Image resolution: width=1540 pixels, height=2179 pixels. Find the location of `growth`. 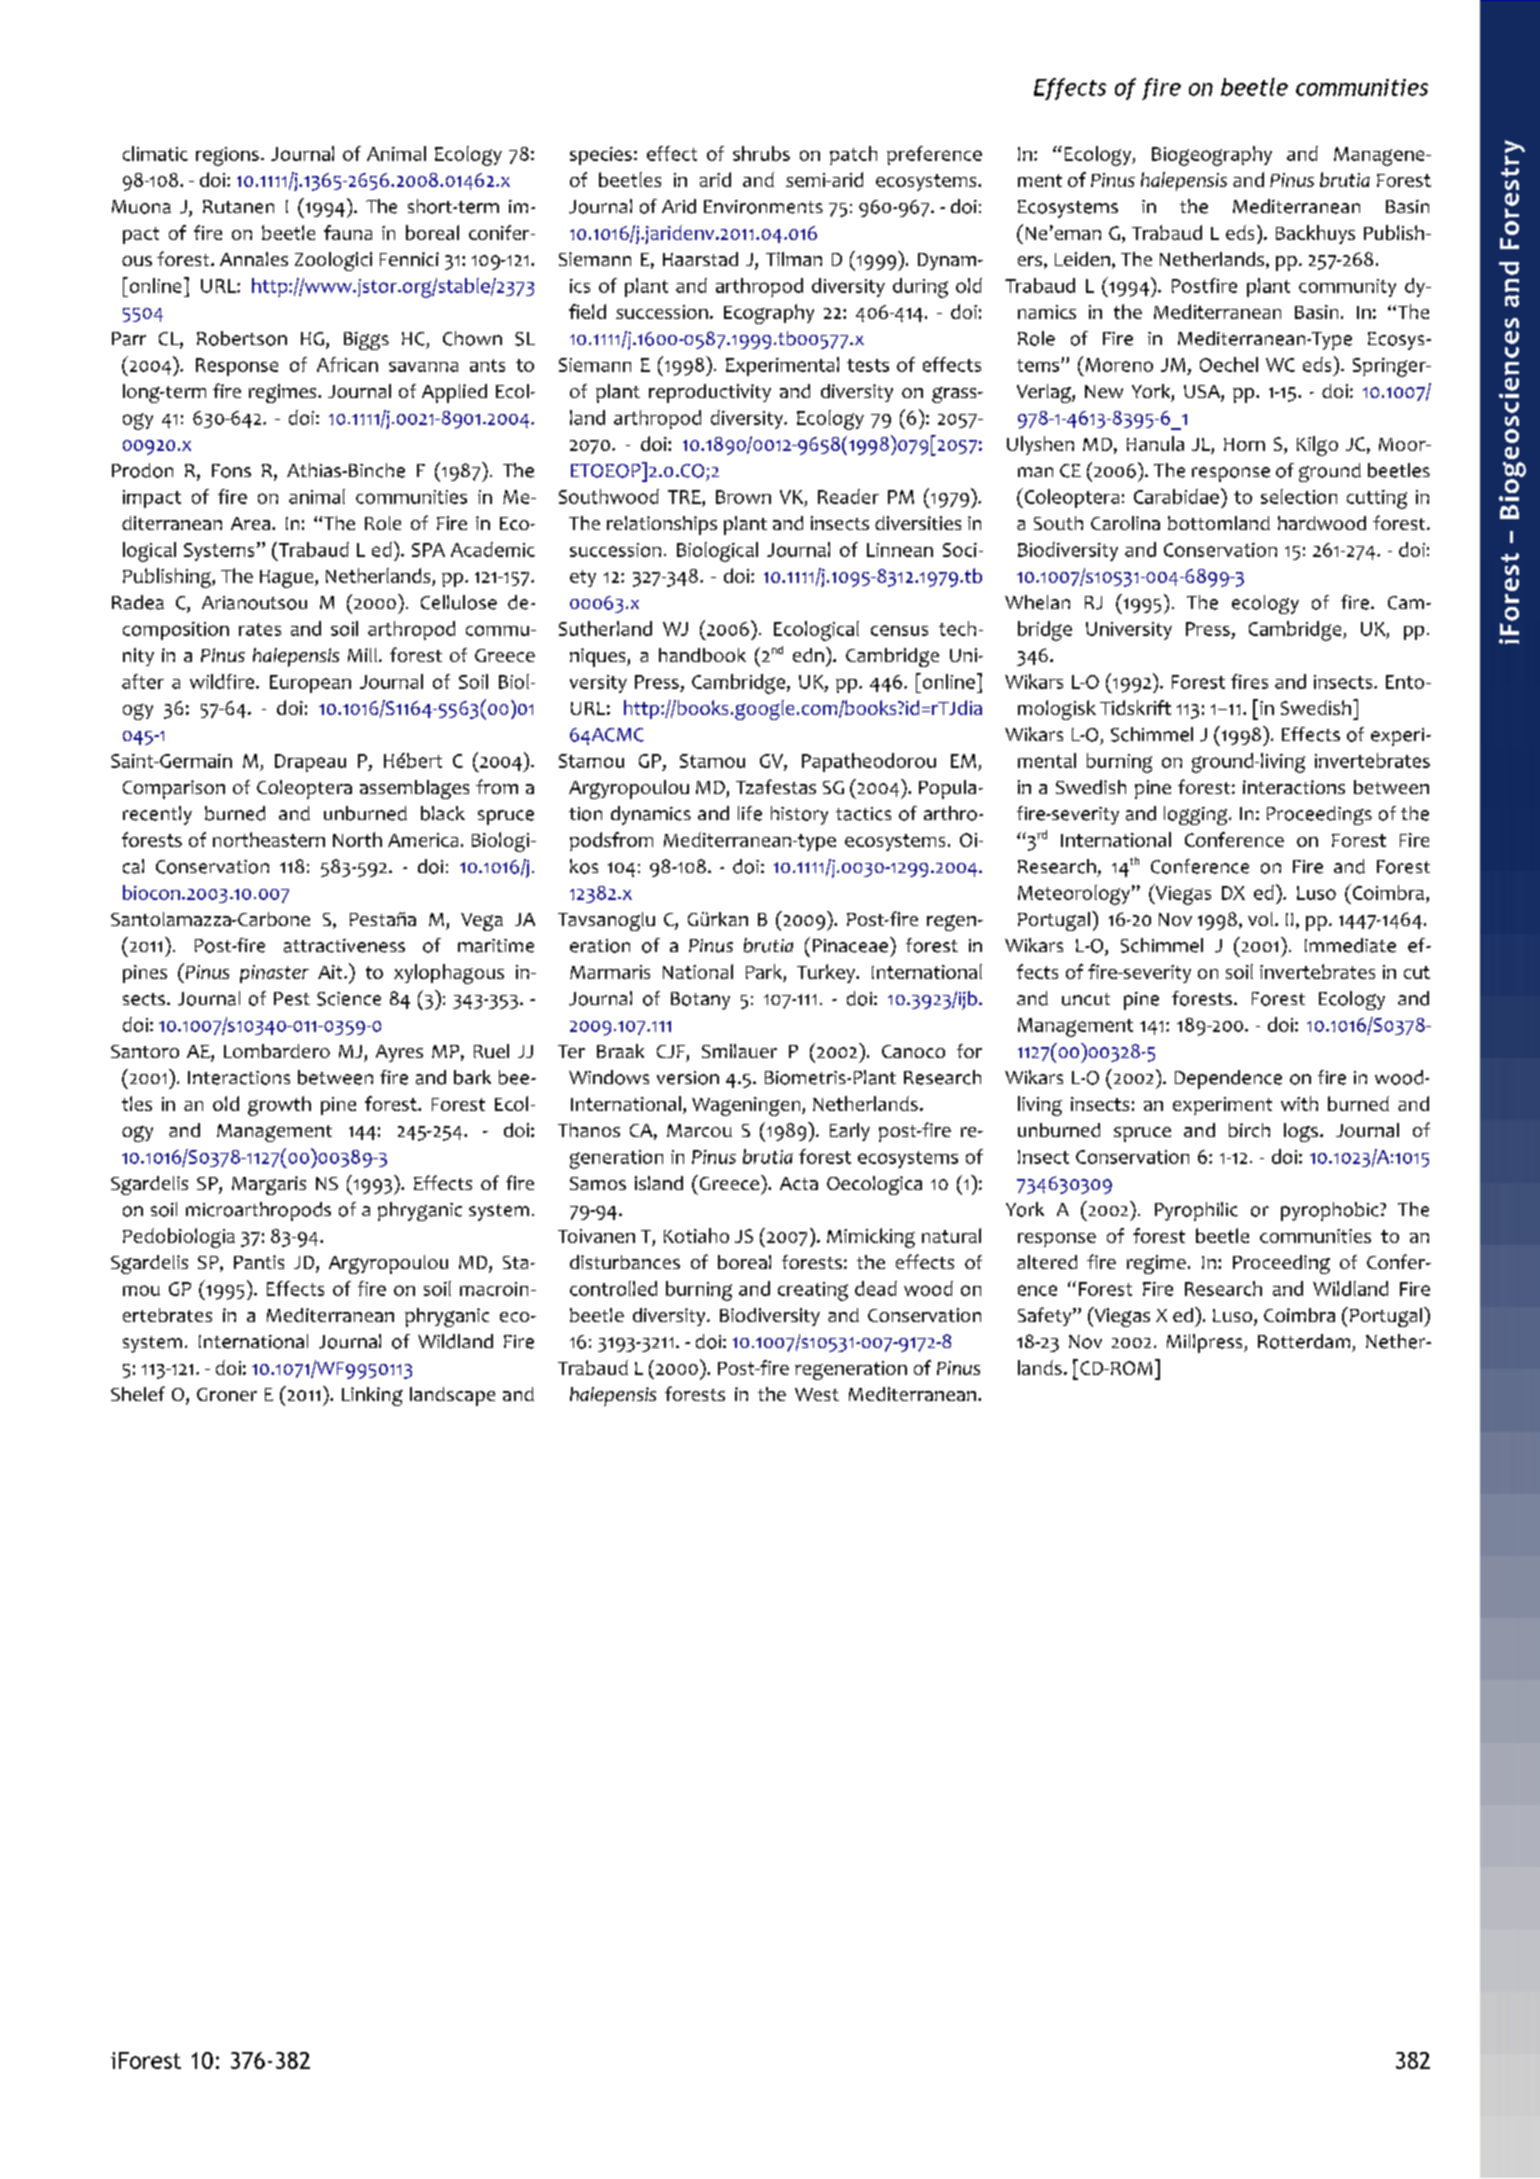

growth is located at coordinates (279, 1106).
